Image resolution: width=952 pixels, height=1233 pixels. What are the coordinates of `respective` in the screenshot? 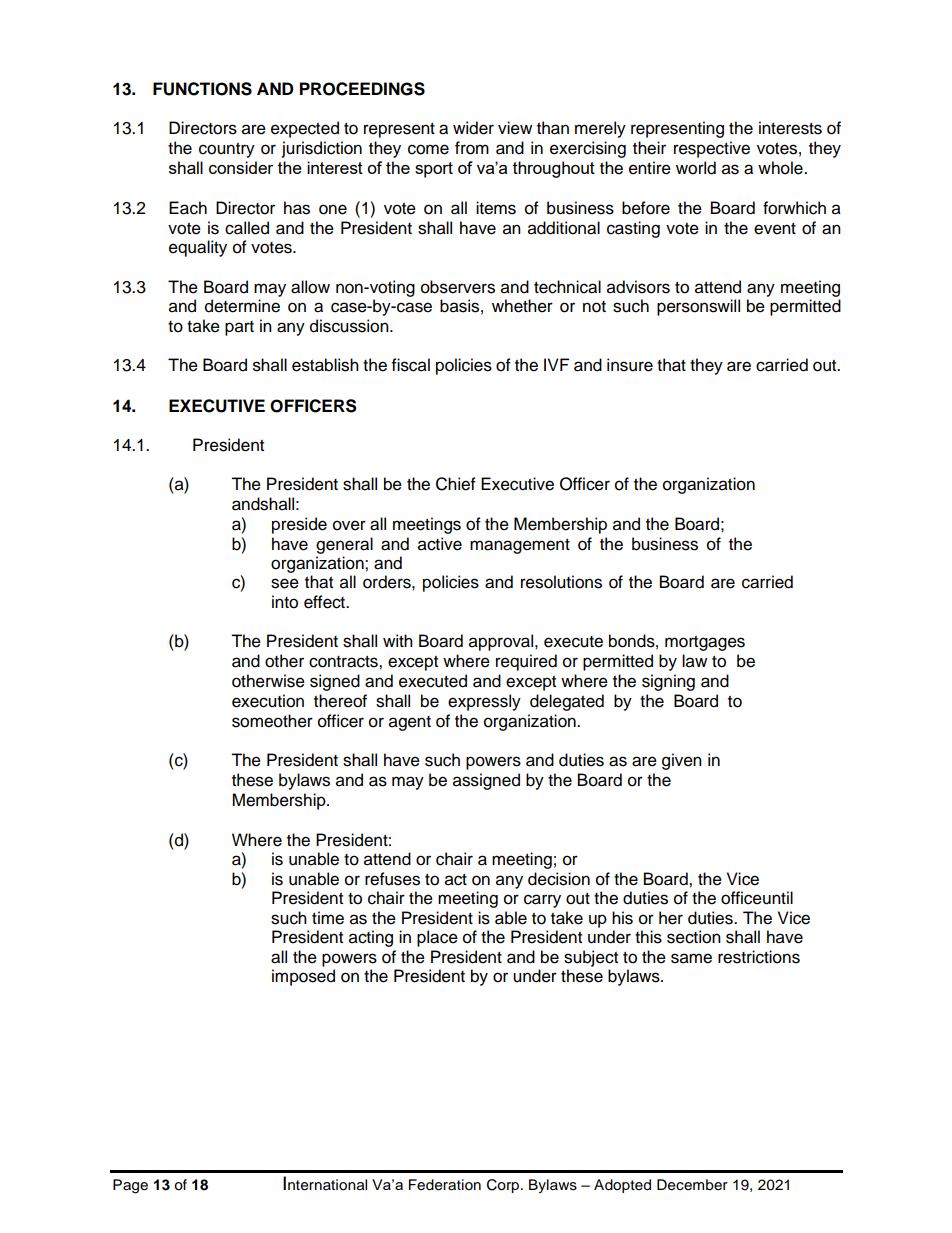 It's located at (712, 149).
